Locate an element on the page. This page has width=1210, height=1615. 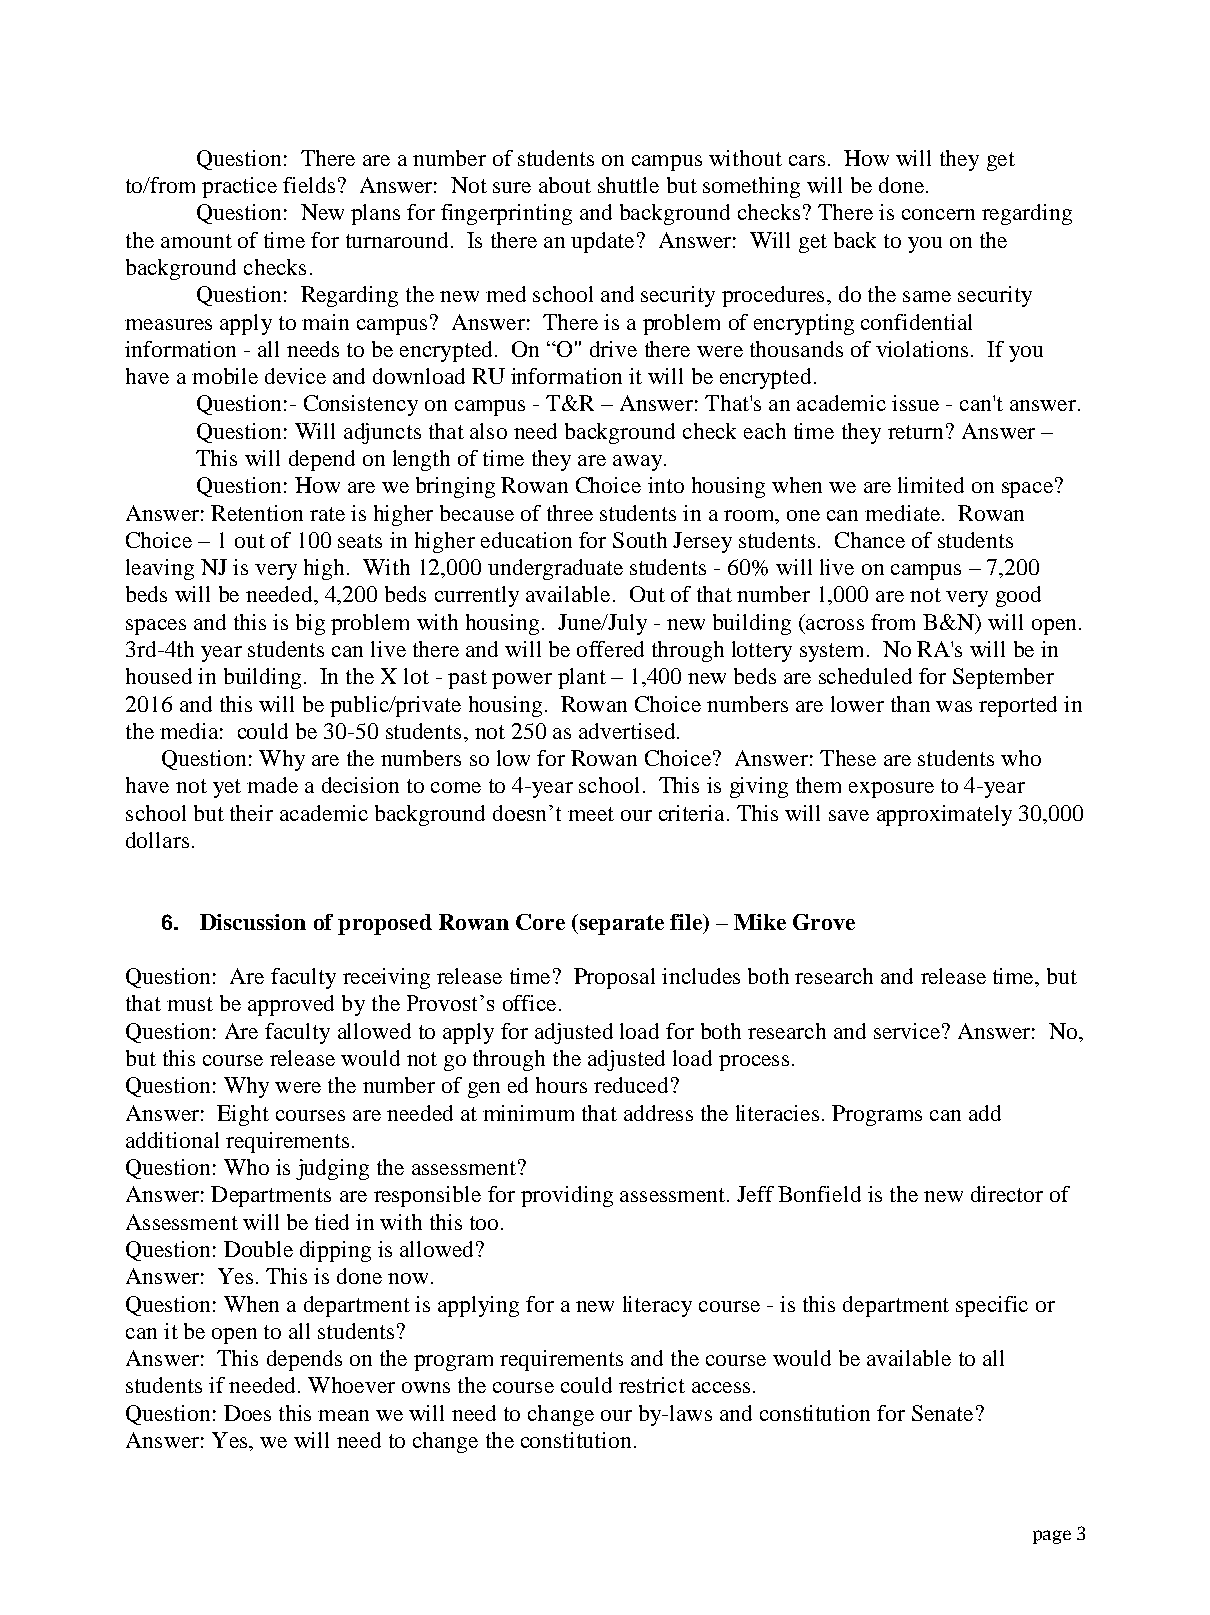
providing is located at coordinates (567, 1196).
